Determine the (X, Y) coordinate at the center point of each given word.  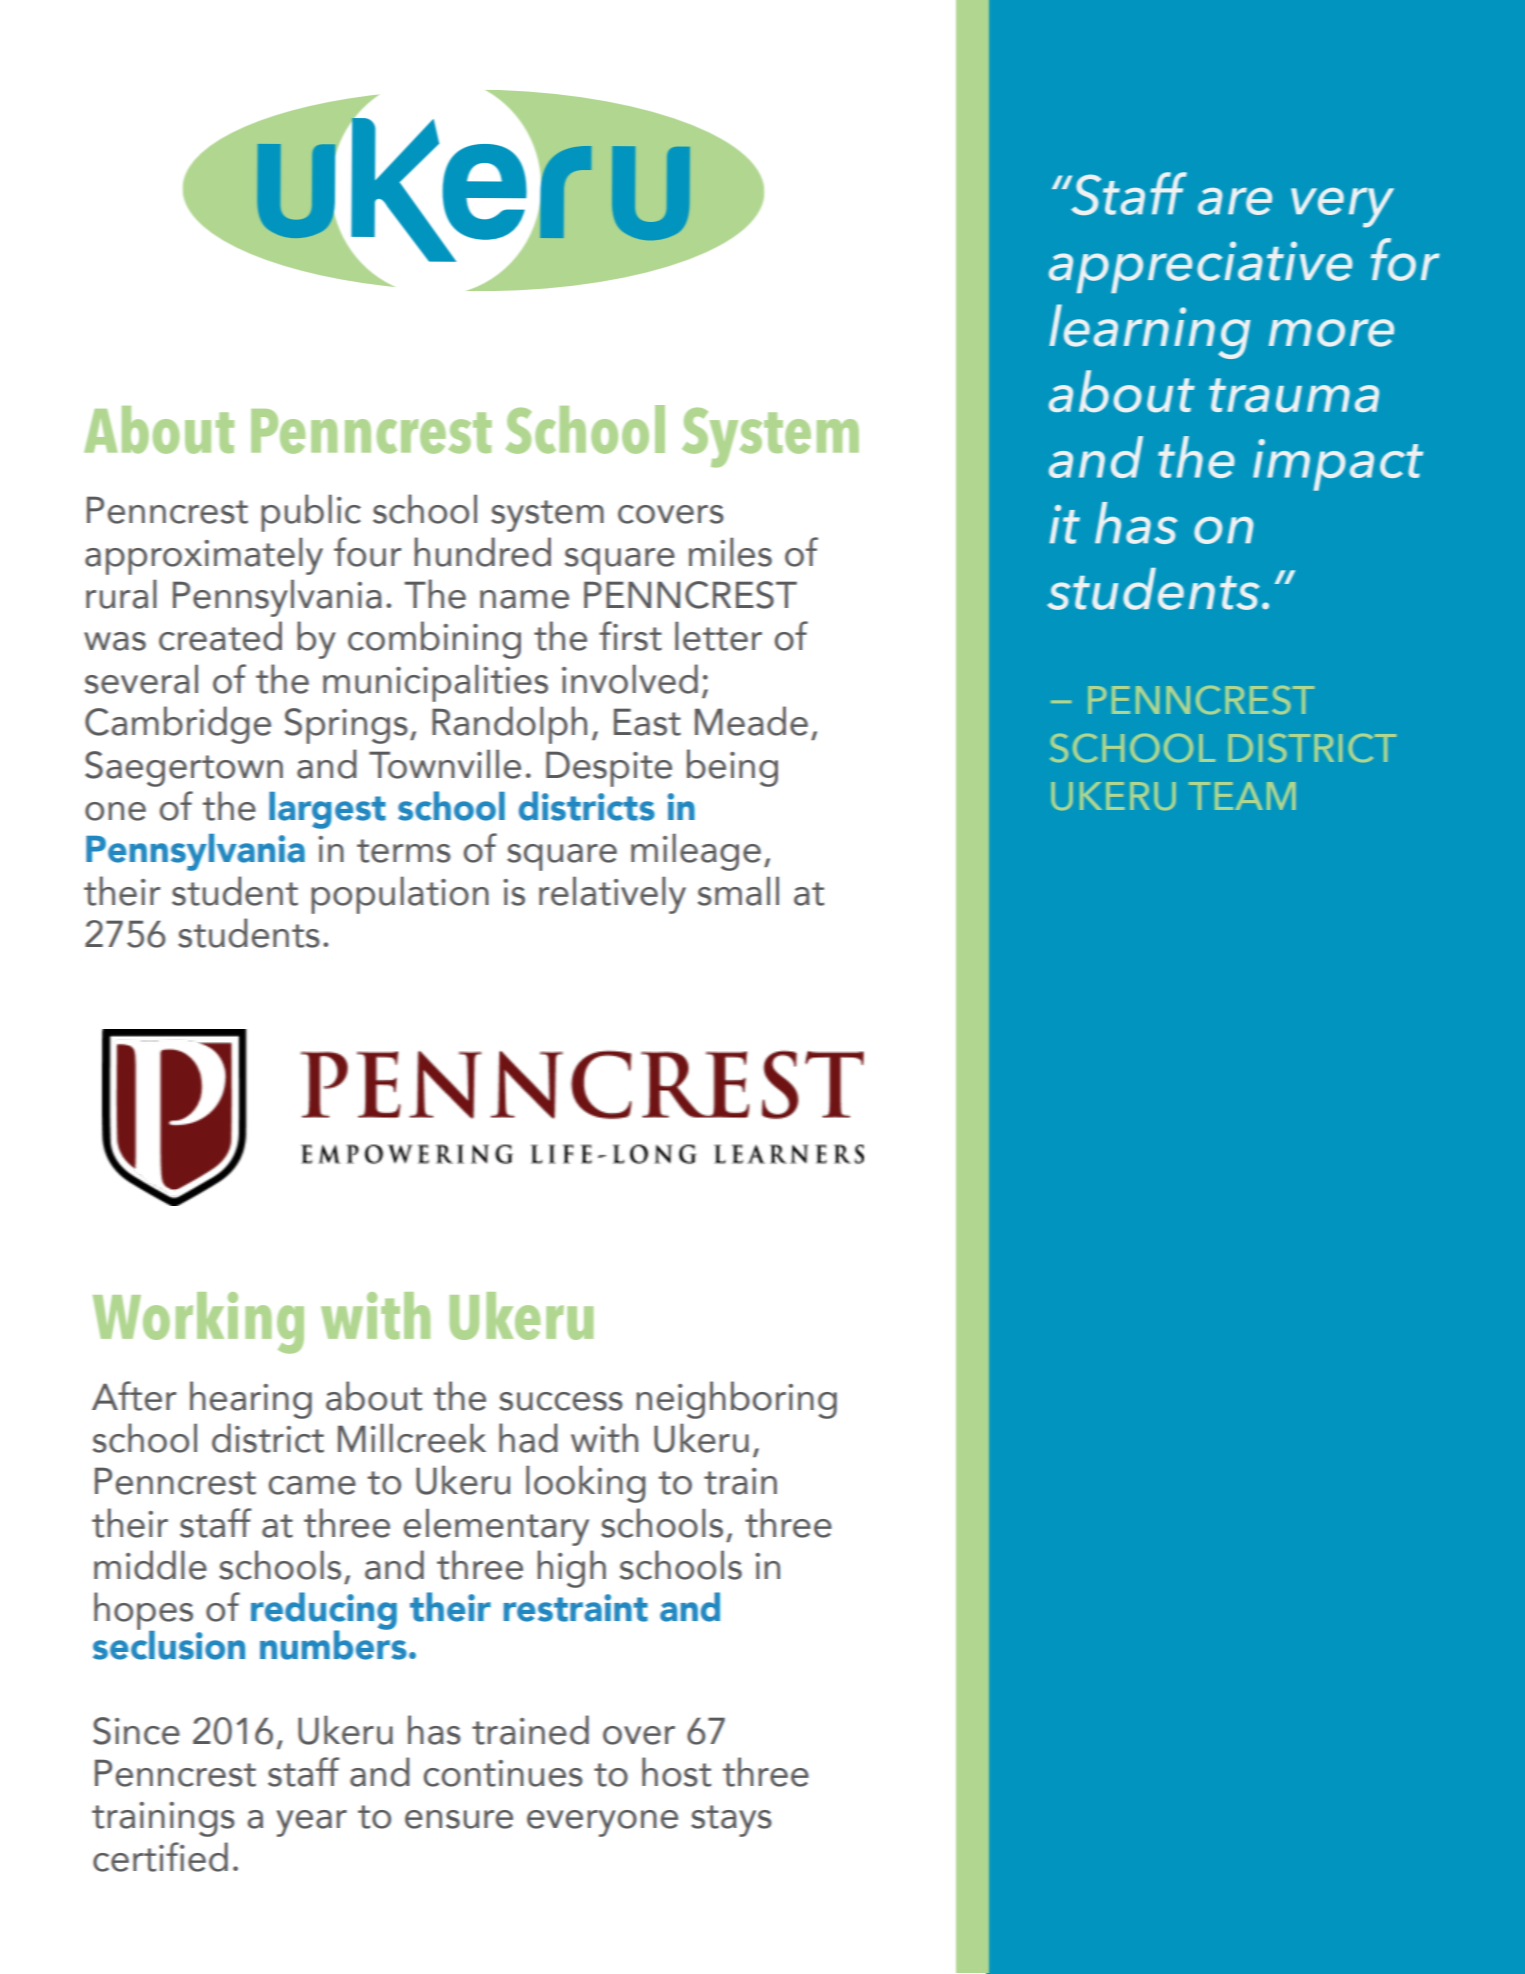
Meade (751, 721)
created (220, 636)
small (738, 891)
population (400, 895)
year (311, 1823)
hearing (251, 1400)
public (311, 513)
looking (586, 1484)
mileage (696, 852)
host (676, 1772)
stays (731, 1821)
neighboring (736, 1400)
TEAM (1242, 796)
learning (1150, 331)
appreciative (1201, 267)
